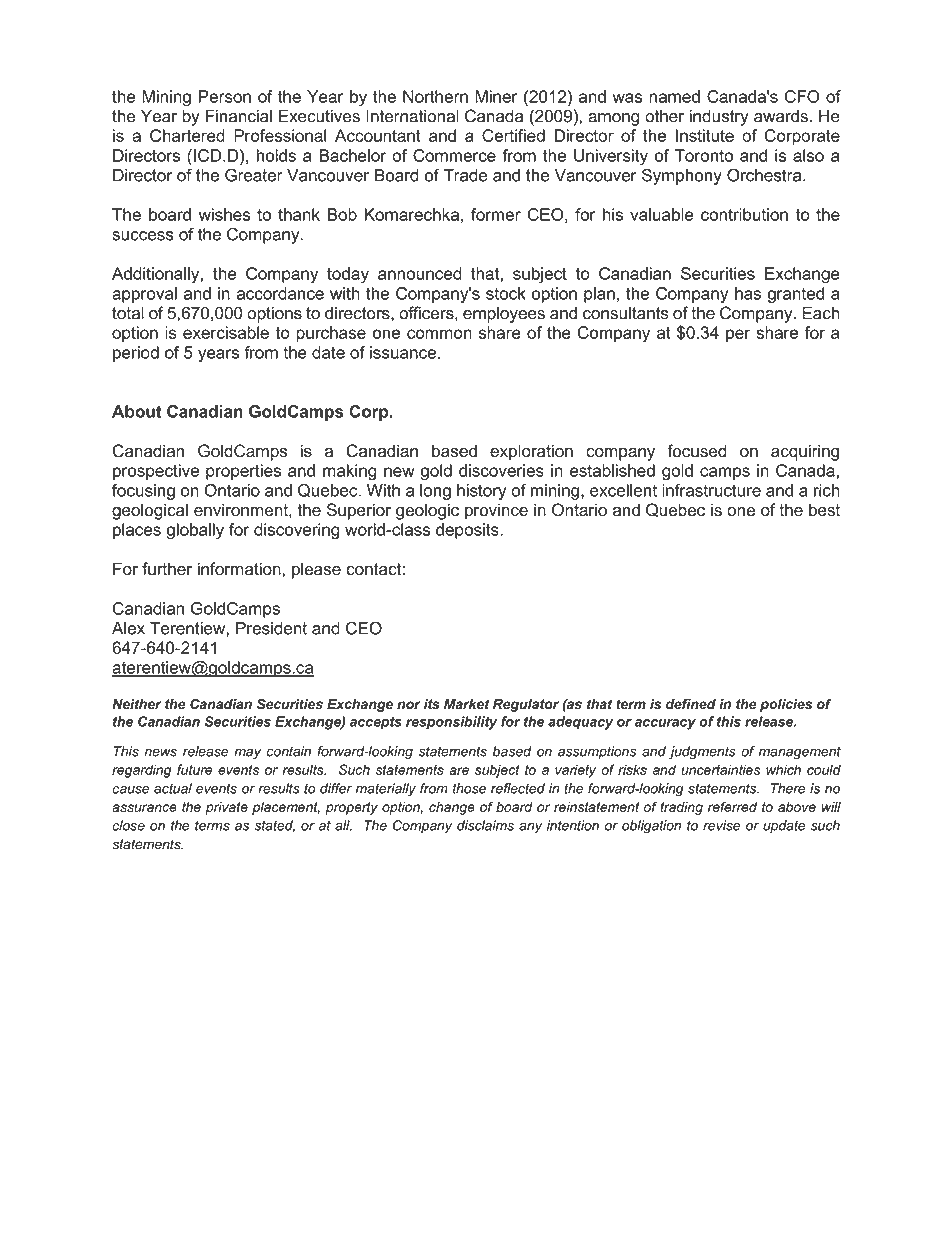 Image resolution: width=952 pixels, height=1233 pixels. I want to click on common, so click(439, 334).
